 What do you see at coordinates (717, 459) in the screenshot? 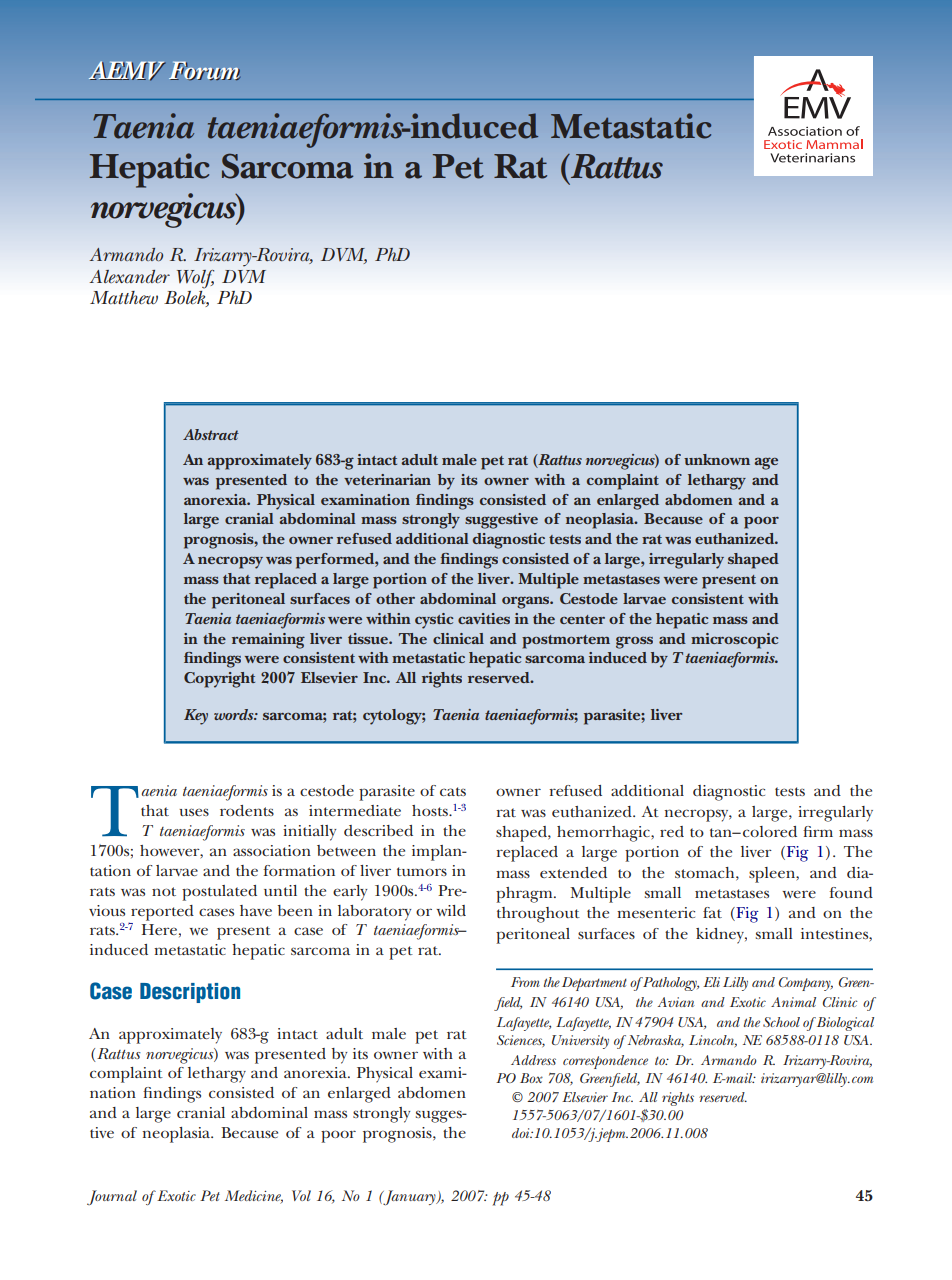
I see `unknown` at bounding box center [717, 459].
